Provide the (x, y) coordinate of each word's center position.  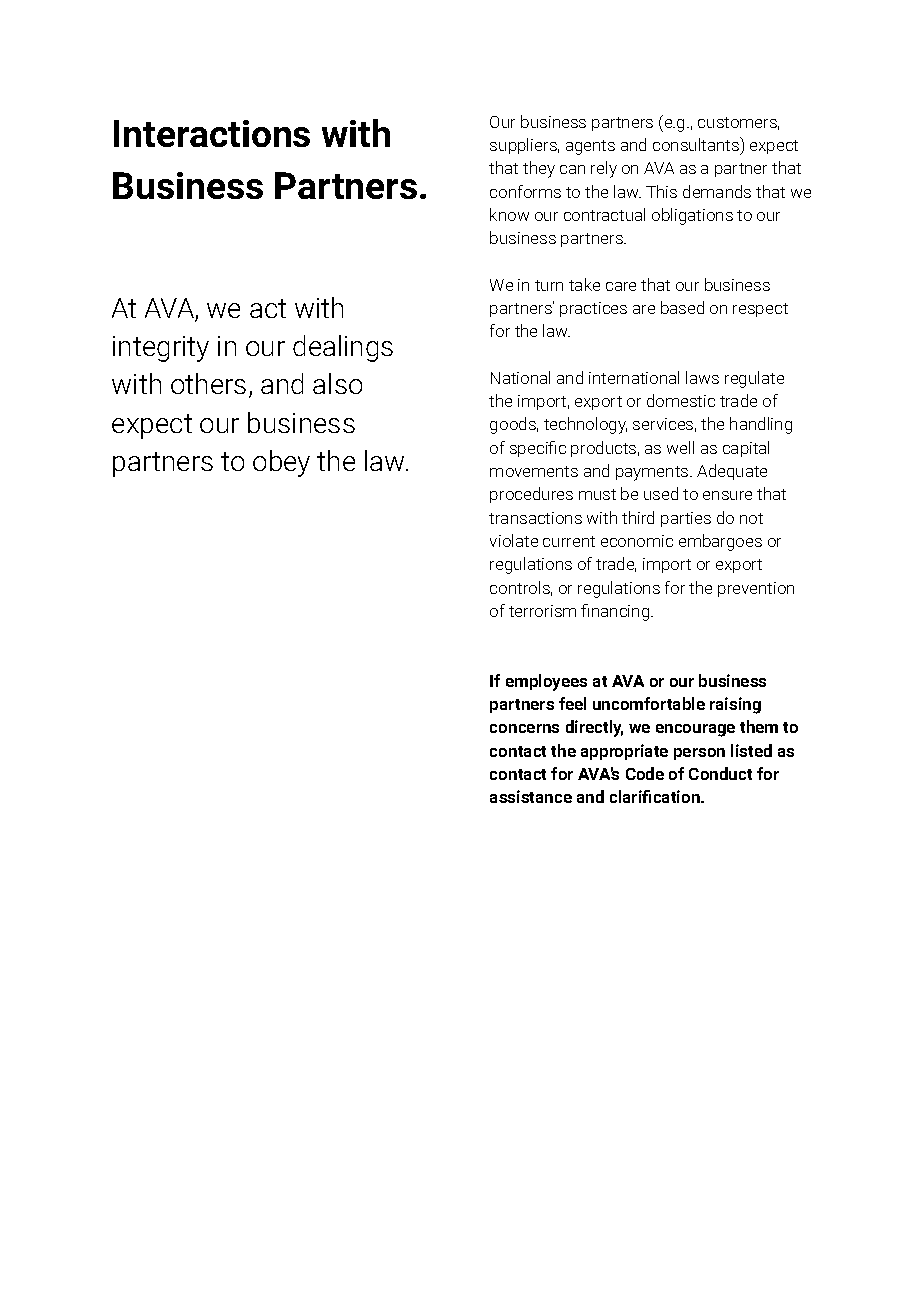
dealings (343, 348)
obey (281, 463)
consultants (697, 145)
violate (514, 540)
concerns (524, 728)
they (539, 169)
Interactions (212, 133)
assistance (531, 796)
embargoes (720, 542)
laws (702, 377)
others (208, 383)
